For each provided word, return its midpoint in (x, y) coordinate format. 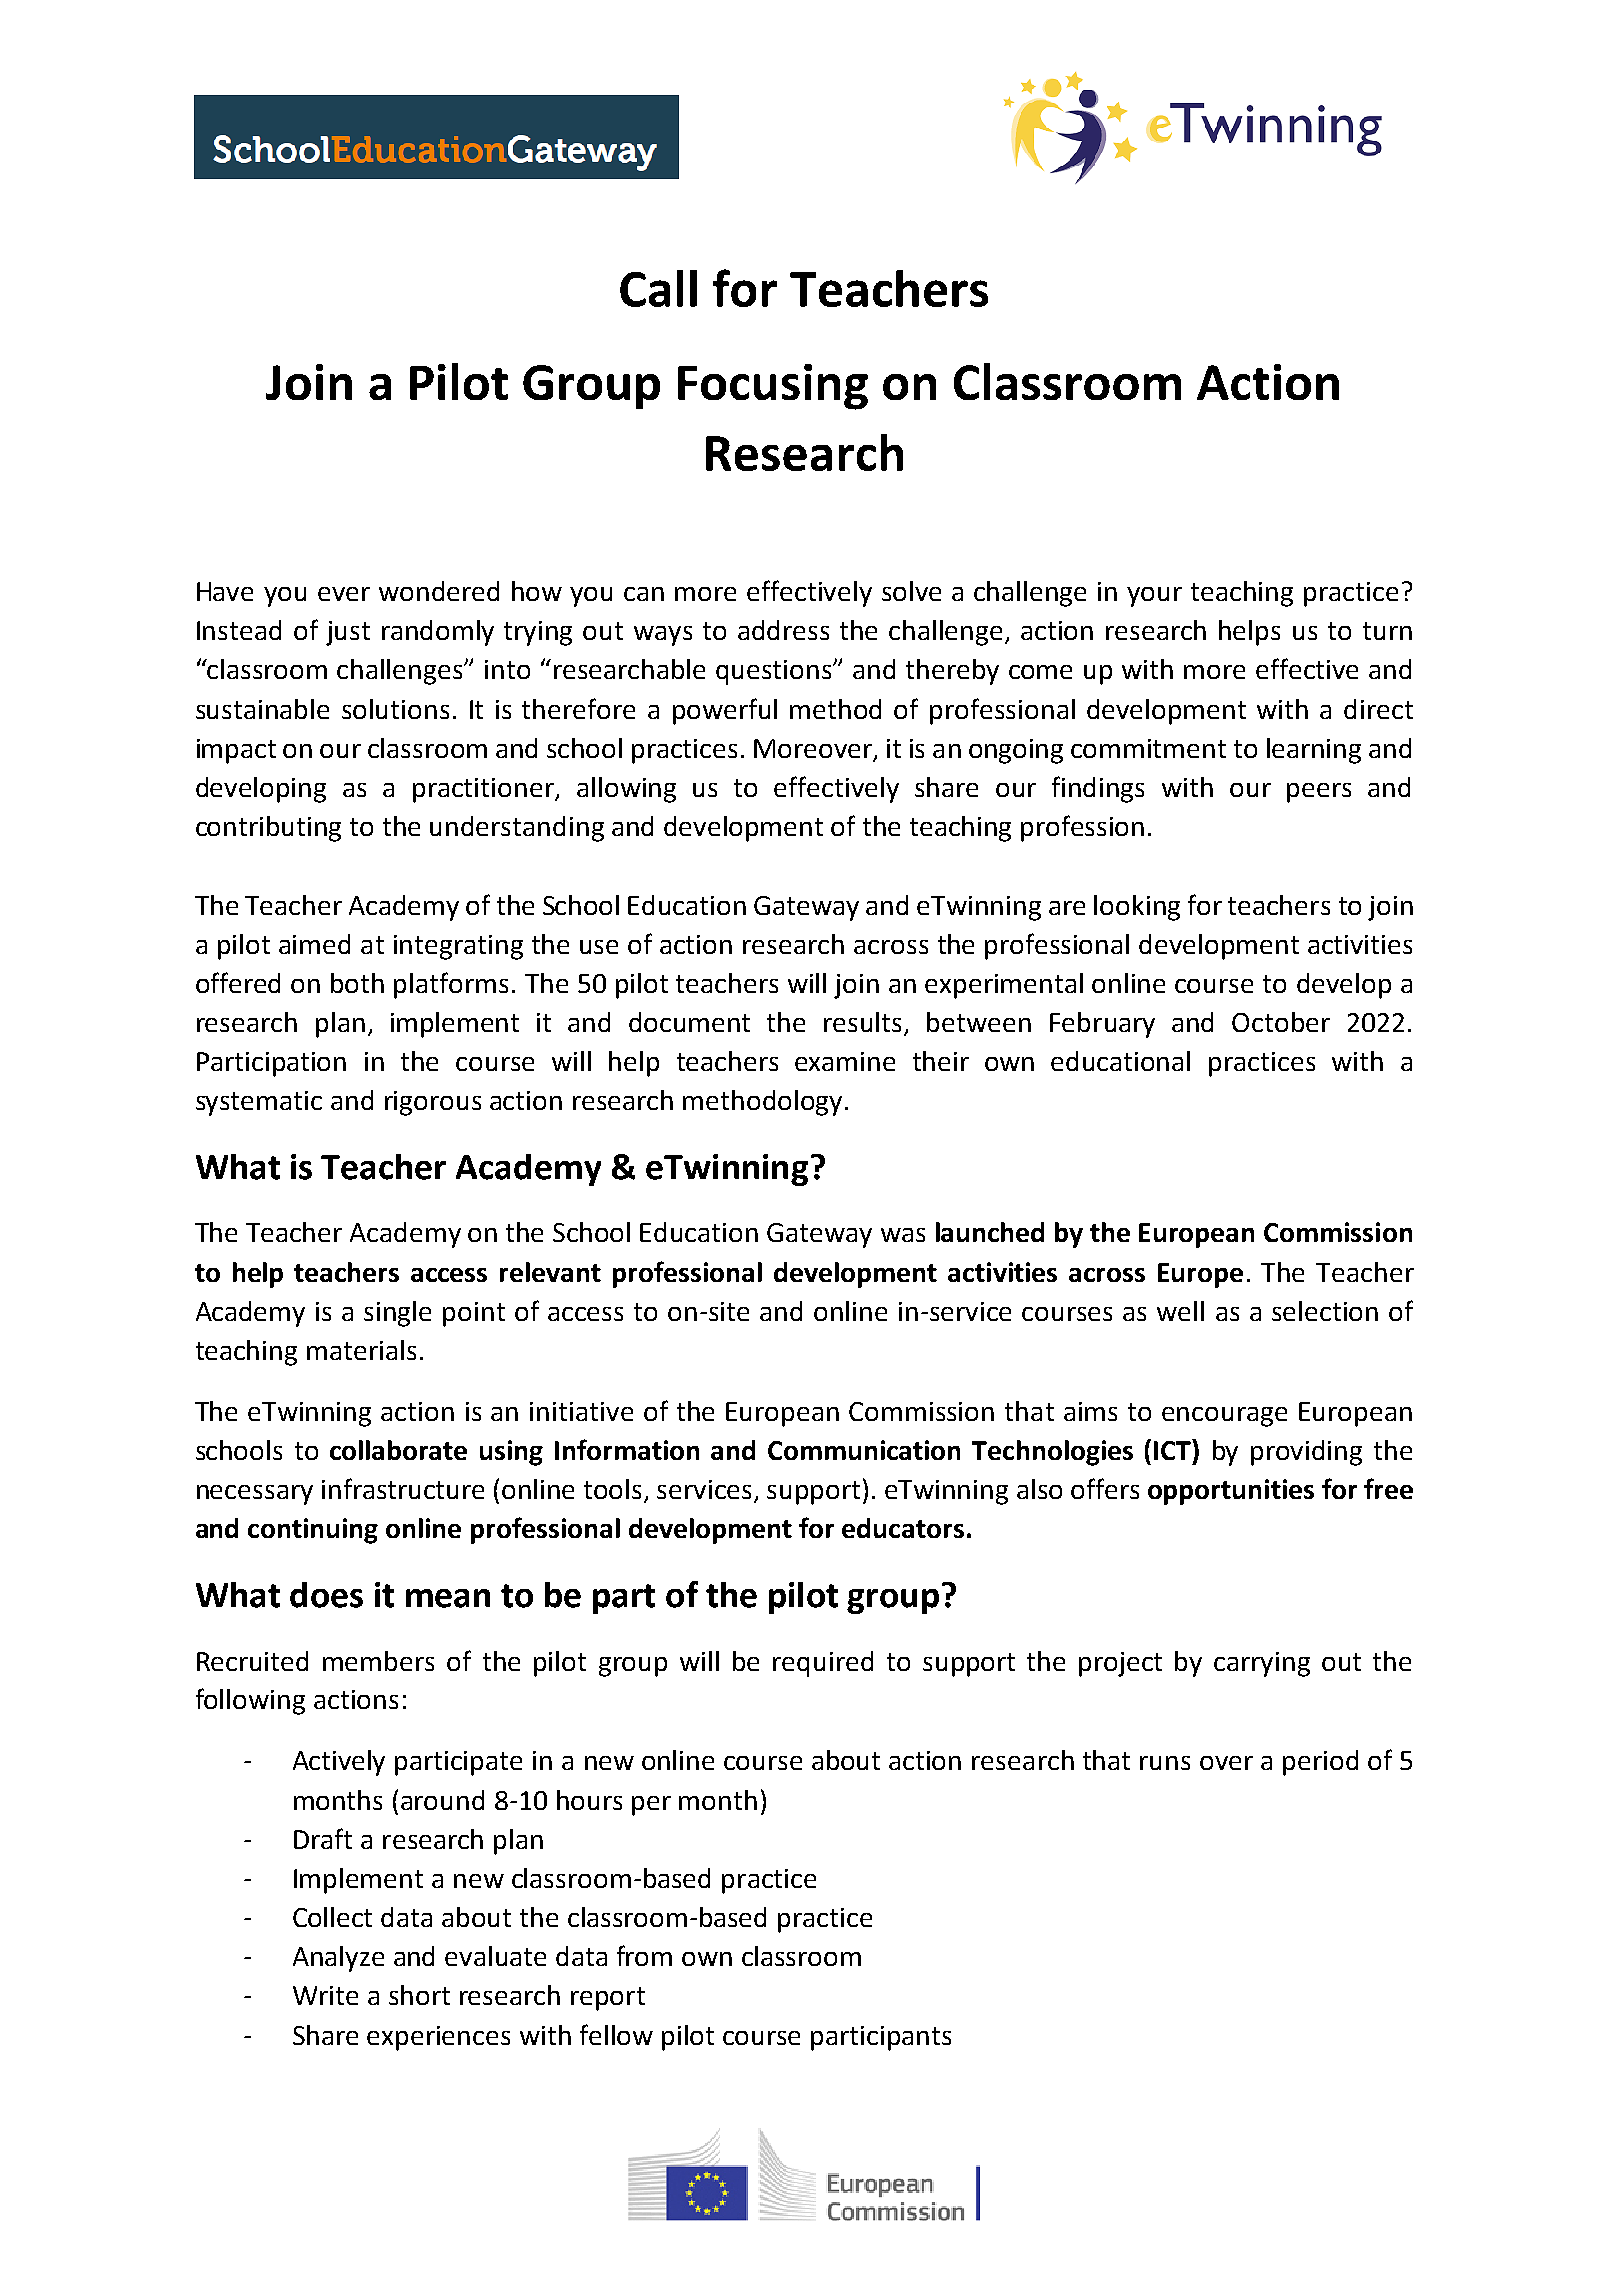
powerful (725, 711)
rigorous (433, 1103)
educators (903, 1528)
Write (325, 1995)
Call (658, 288)
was (903, 1235)
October (1281, 1022)
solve (911, 591)
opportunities (1231, 1492)
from (644, 1955)
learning (1314, 751)
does (326, 1595)
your (1154, 597)
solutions (395, 709)
